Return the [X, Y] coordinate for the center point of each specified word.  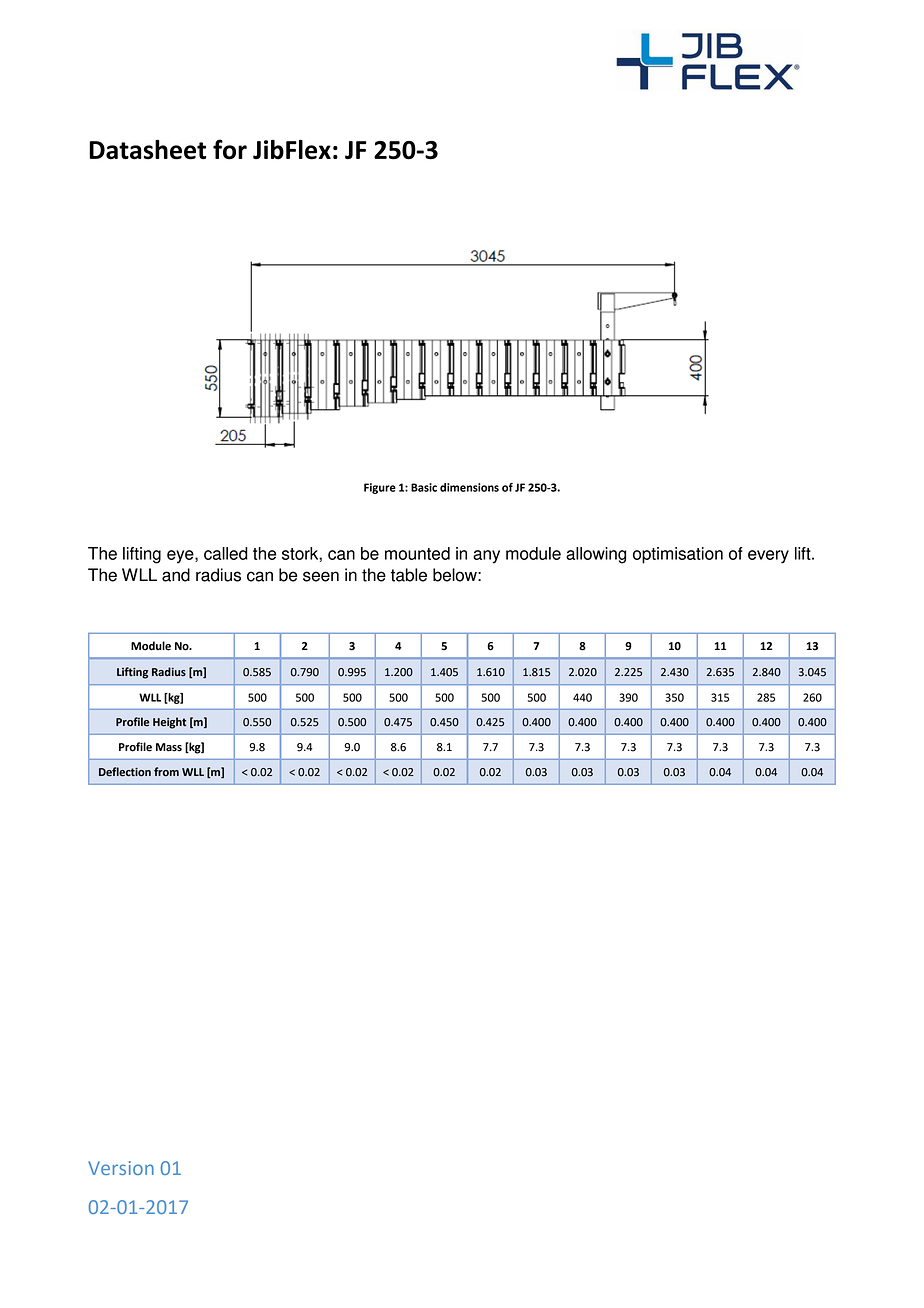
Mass [169, 747]
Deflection [125, 772]
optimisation [678, 555]
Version [121, 1168]
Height [169, 723]
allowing [596, 555]
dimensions [469, 487]
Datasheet [147, 150]
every [768, 557]
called [226, 553]
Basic [424, 487]
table [409, 575]
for [230, 149]
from [166, 772]
